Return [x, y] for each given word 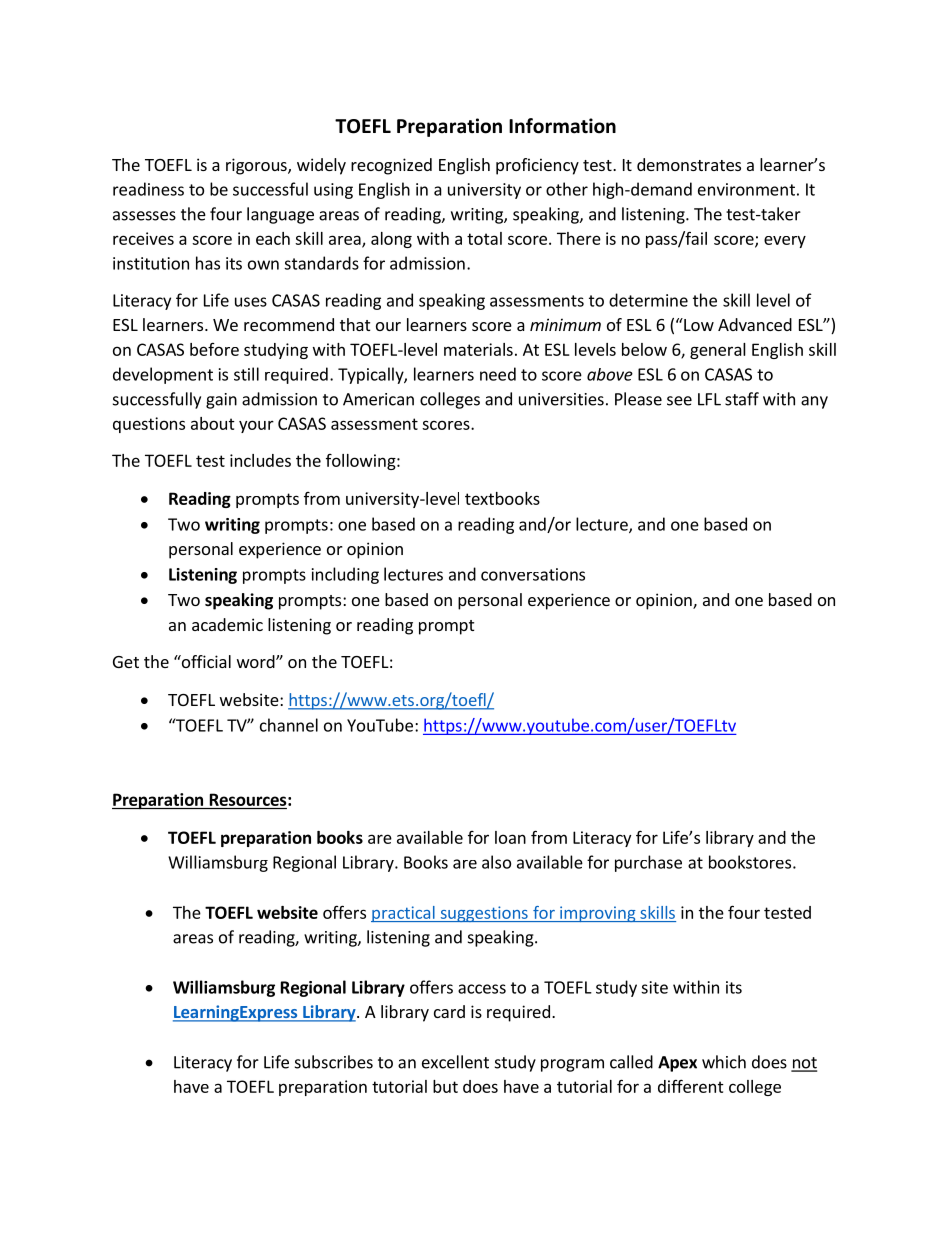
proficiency [537, 166]
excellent [455, 1062]
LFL [709, 399]
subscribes [334, 1062]
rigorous [257, 166]
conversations [533, 574]
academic [227, 624]
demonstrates [689, 164]
